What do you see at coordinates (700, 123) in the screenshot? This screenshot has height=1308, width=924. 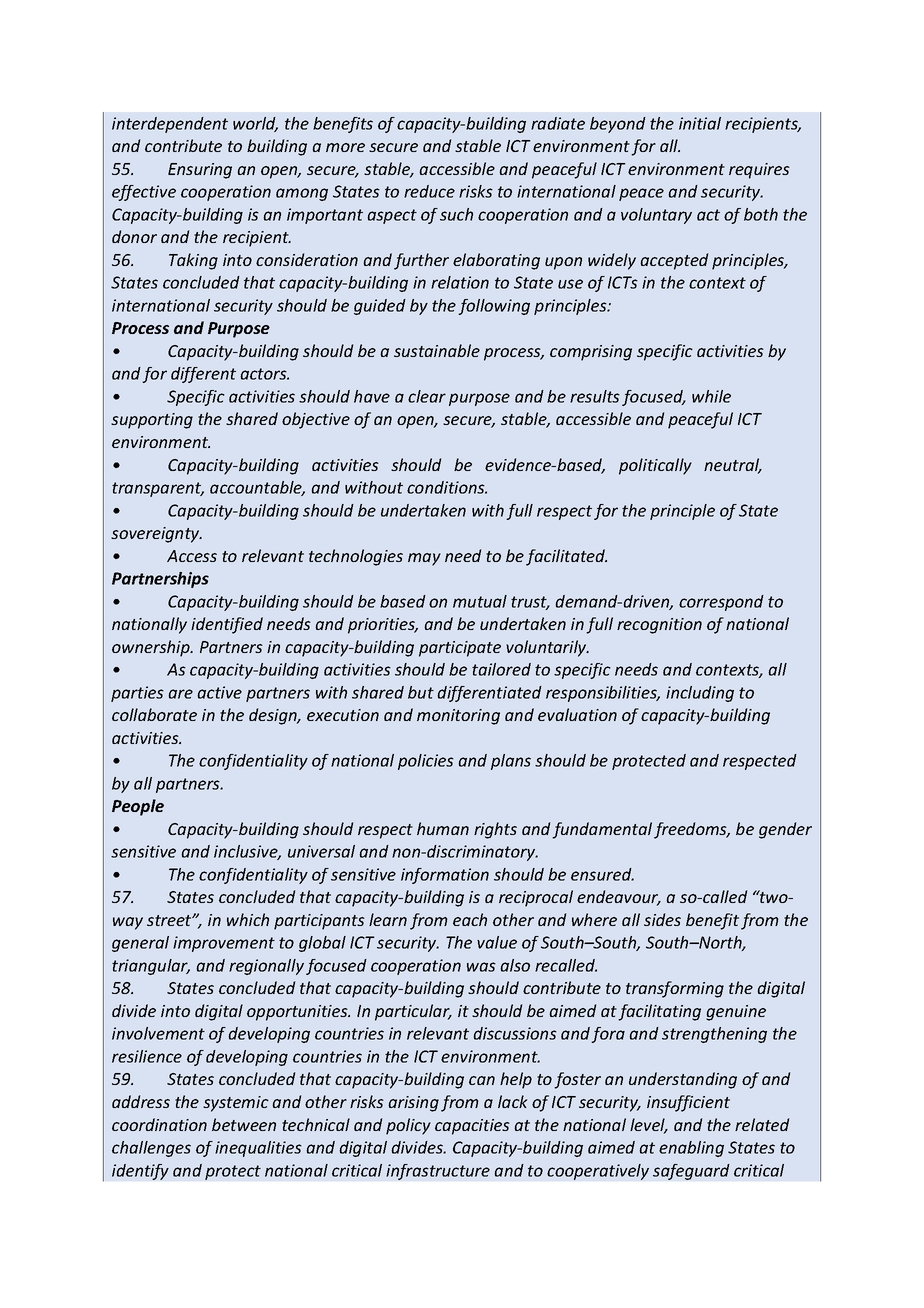 I see `initial` at bounding box center [700, 123].
